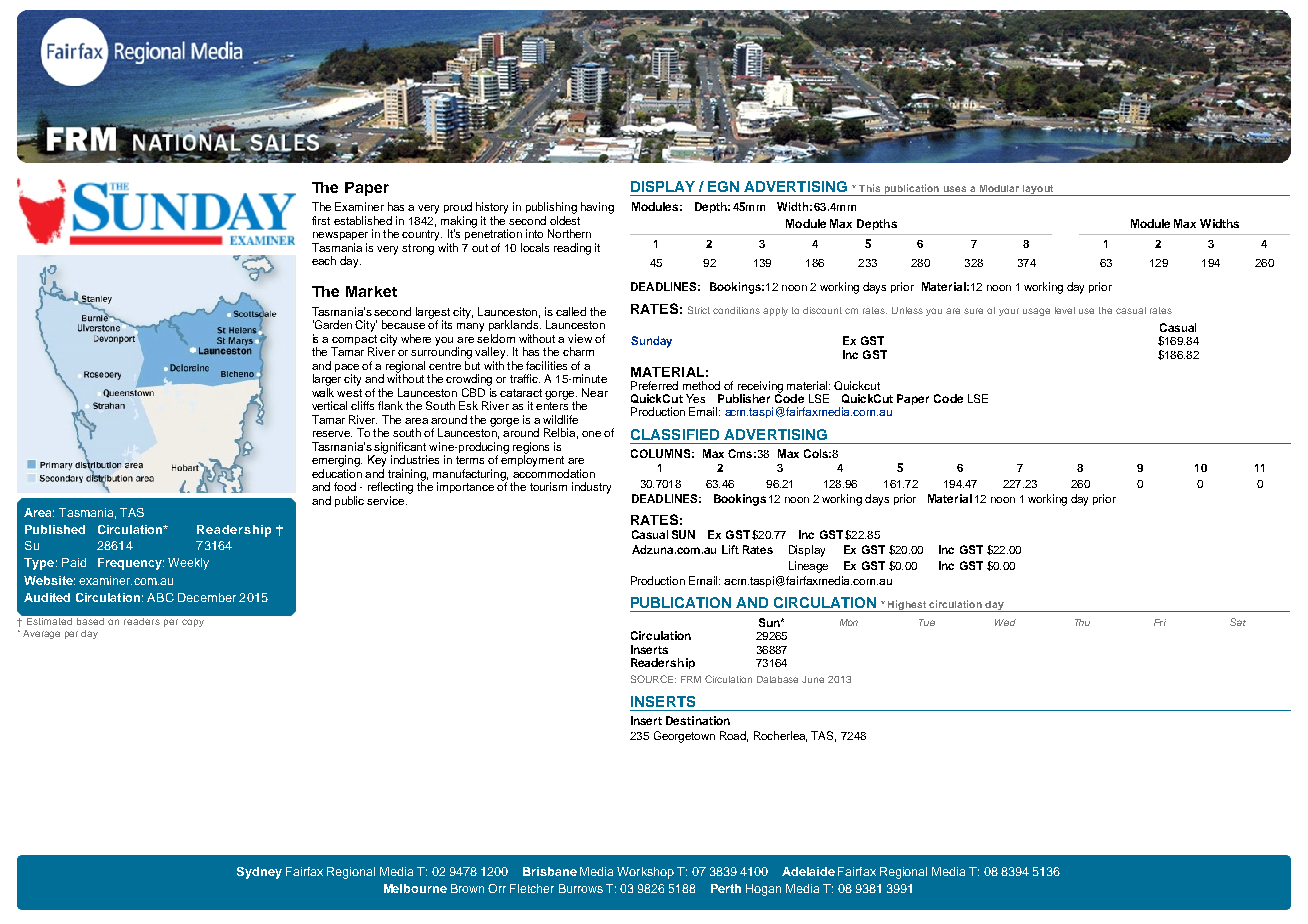 This screenshot has height=924, width=1308. I want to click on layout, so click(1038, 190).
